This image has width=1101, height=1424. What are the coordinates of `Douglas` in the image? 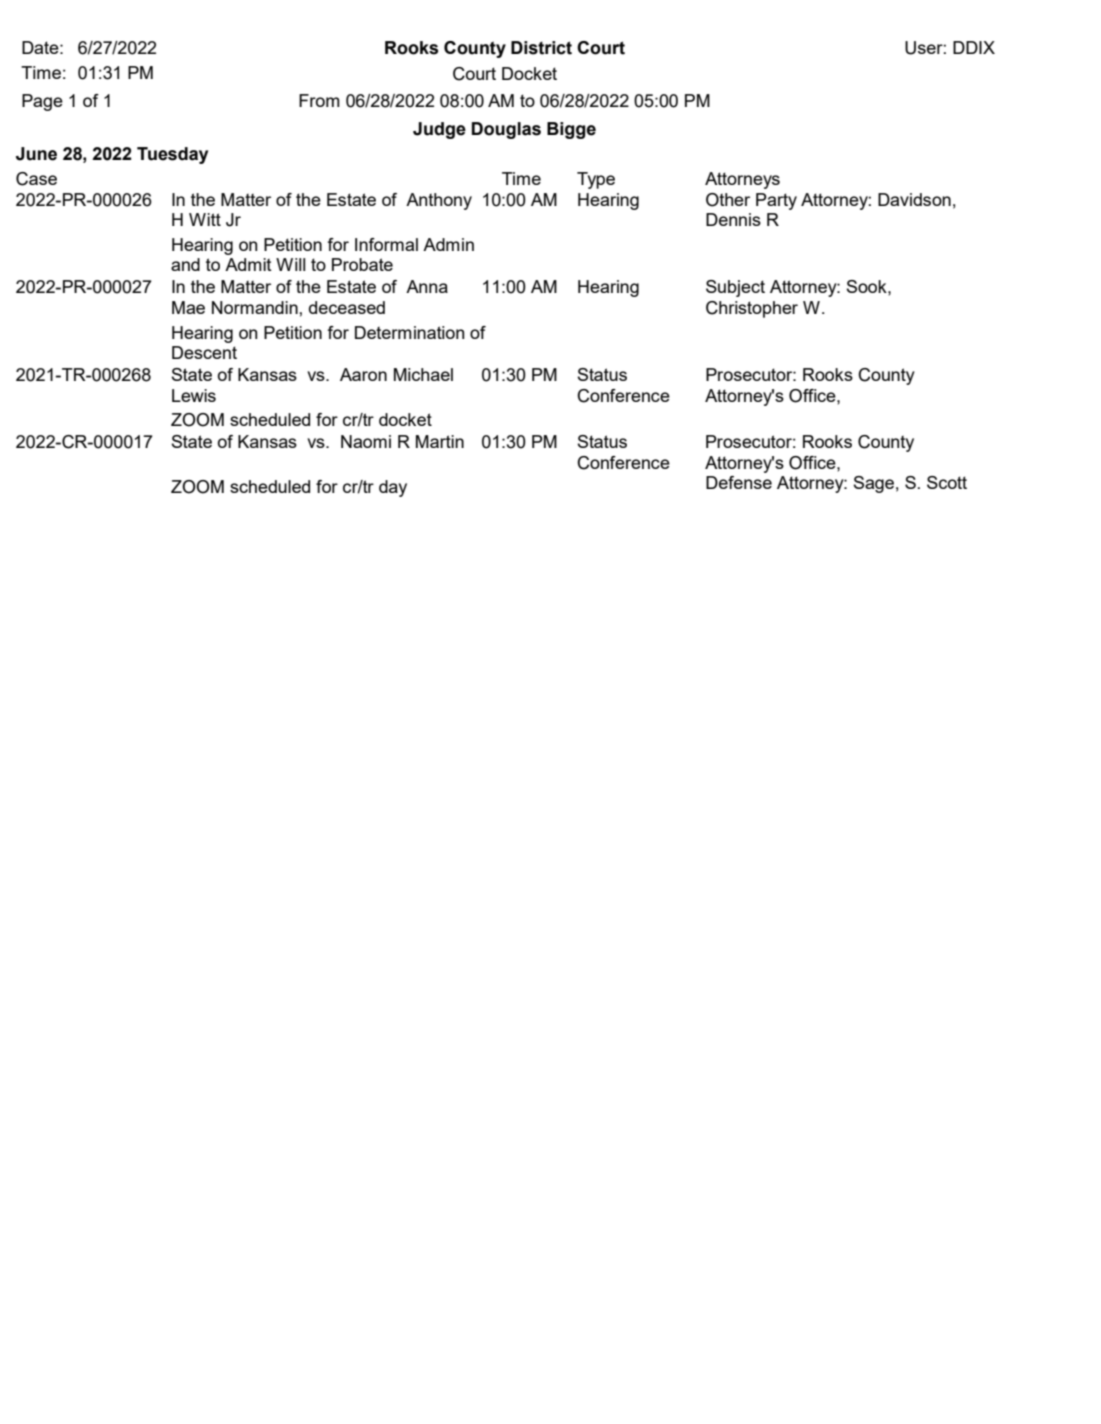 It's located at (506, 130).
